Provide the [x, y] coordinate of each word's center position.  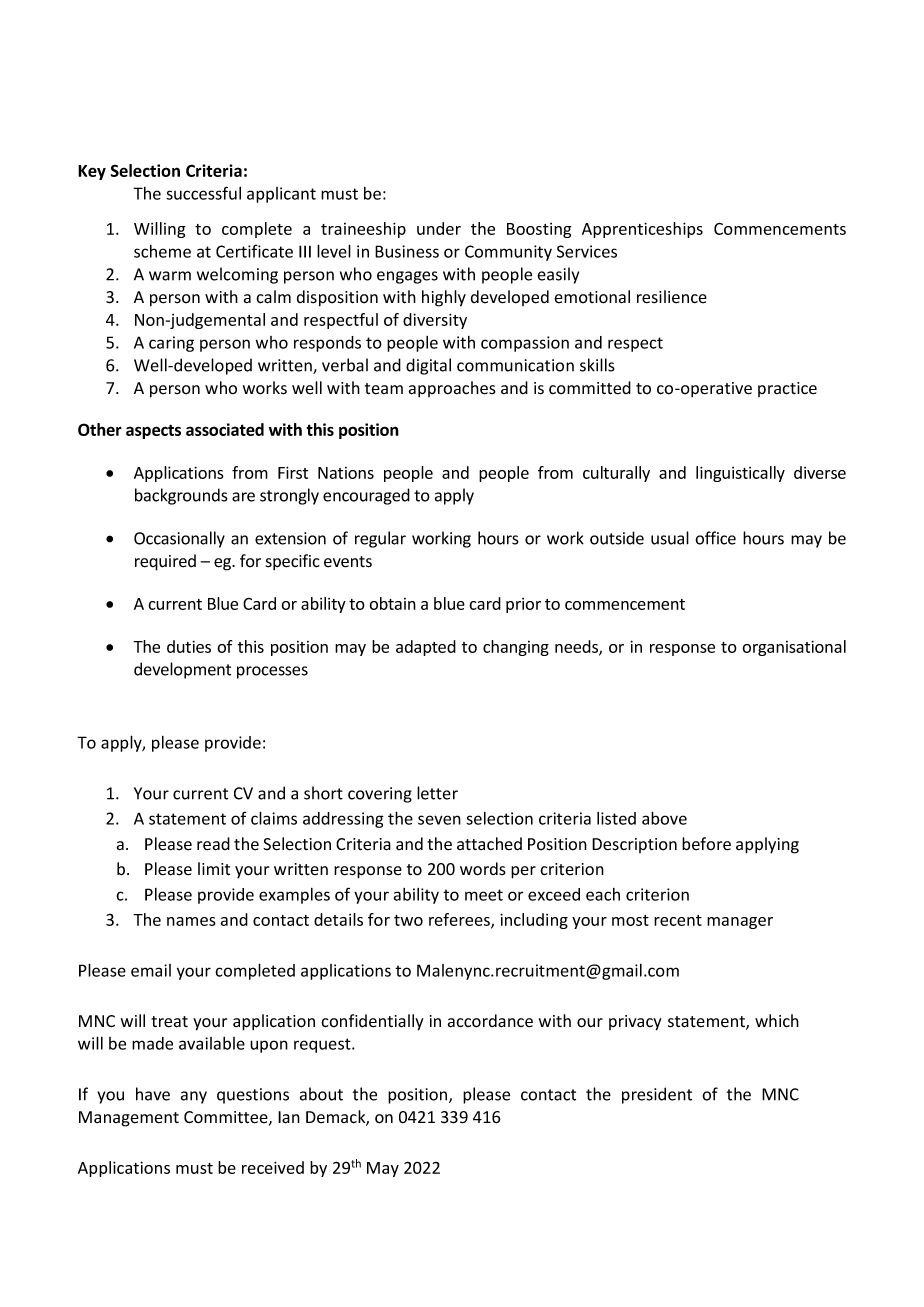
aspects [153, 431]
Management [129, 1119]
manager [740, 923]
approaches [452, 389]
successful [203, 193]
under [439, 228]
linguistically [740, 474]
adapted [426, 648]
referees [460, 920]
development [182, 670]
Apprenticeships [642, 230]
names [191, 921]
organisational [794, 648]
